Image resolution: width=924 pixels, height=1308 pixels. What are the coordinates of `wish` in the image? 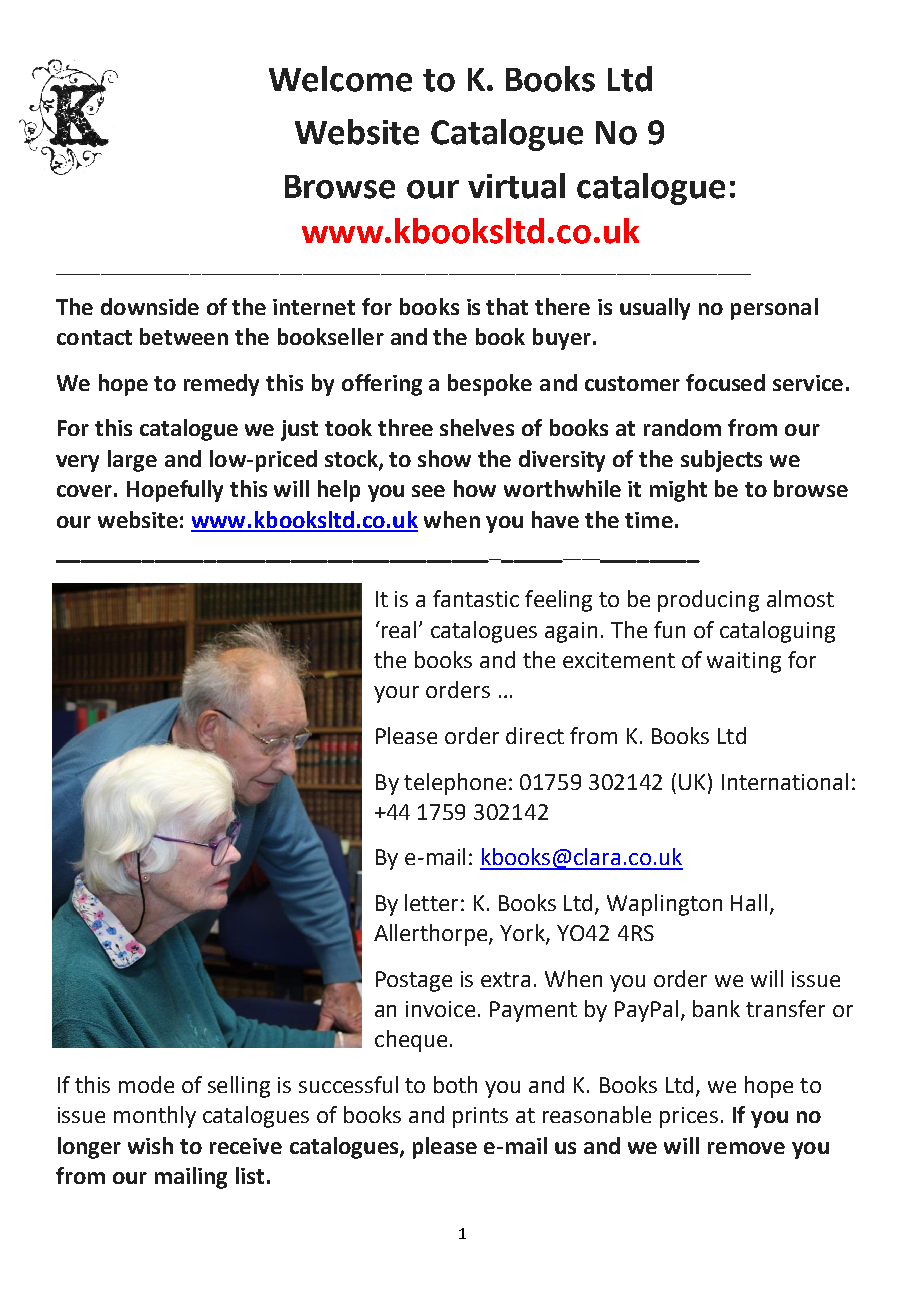 It's located at (150, 1145).
